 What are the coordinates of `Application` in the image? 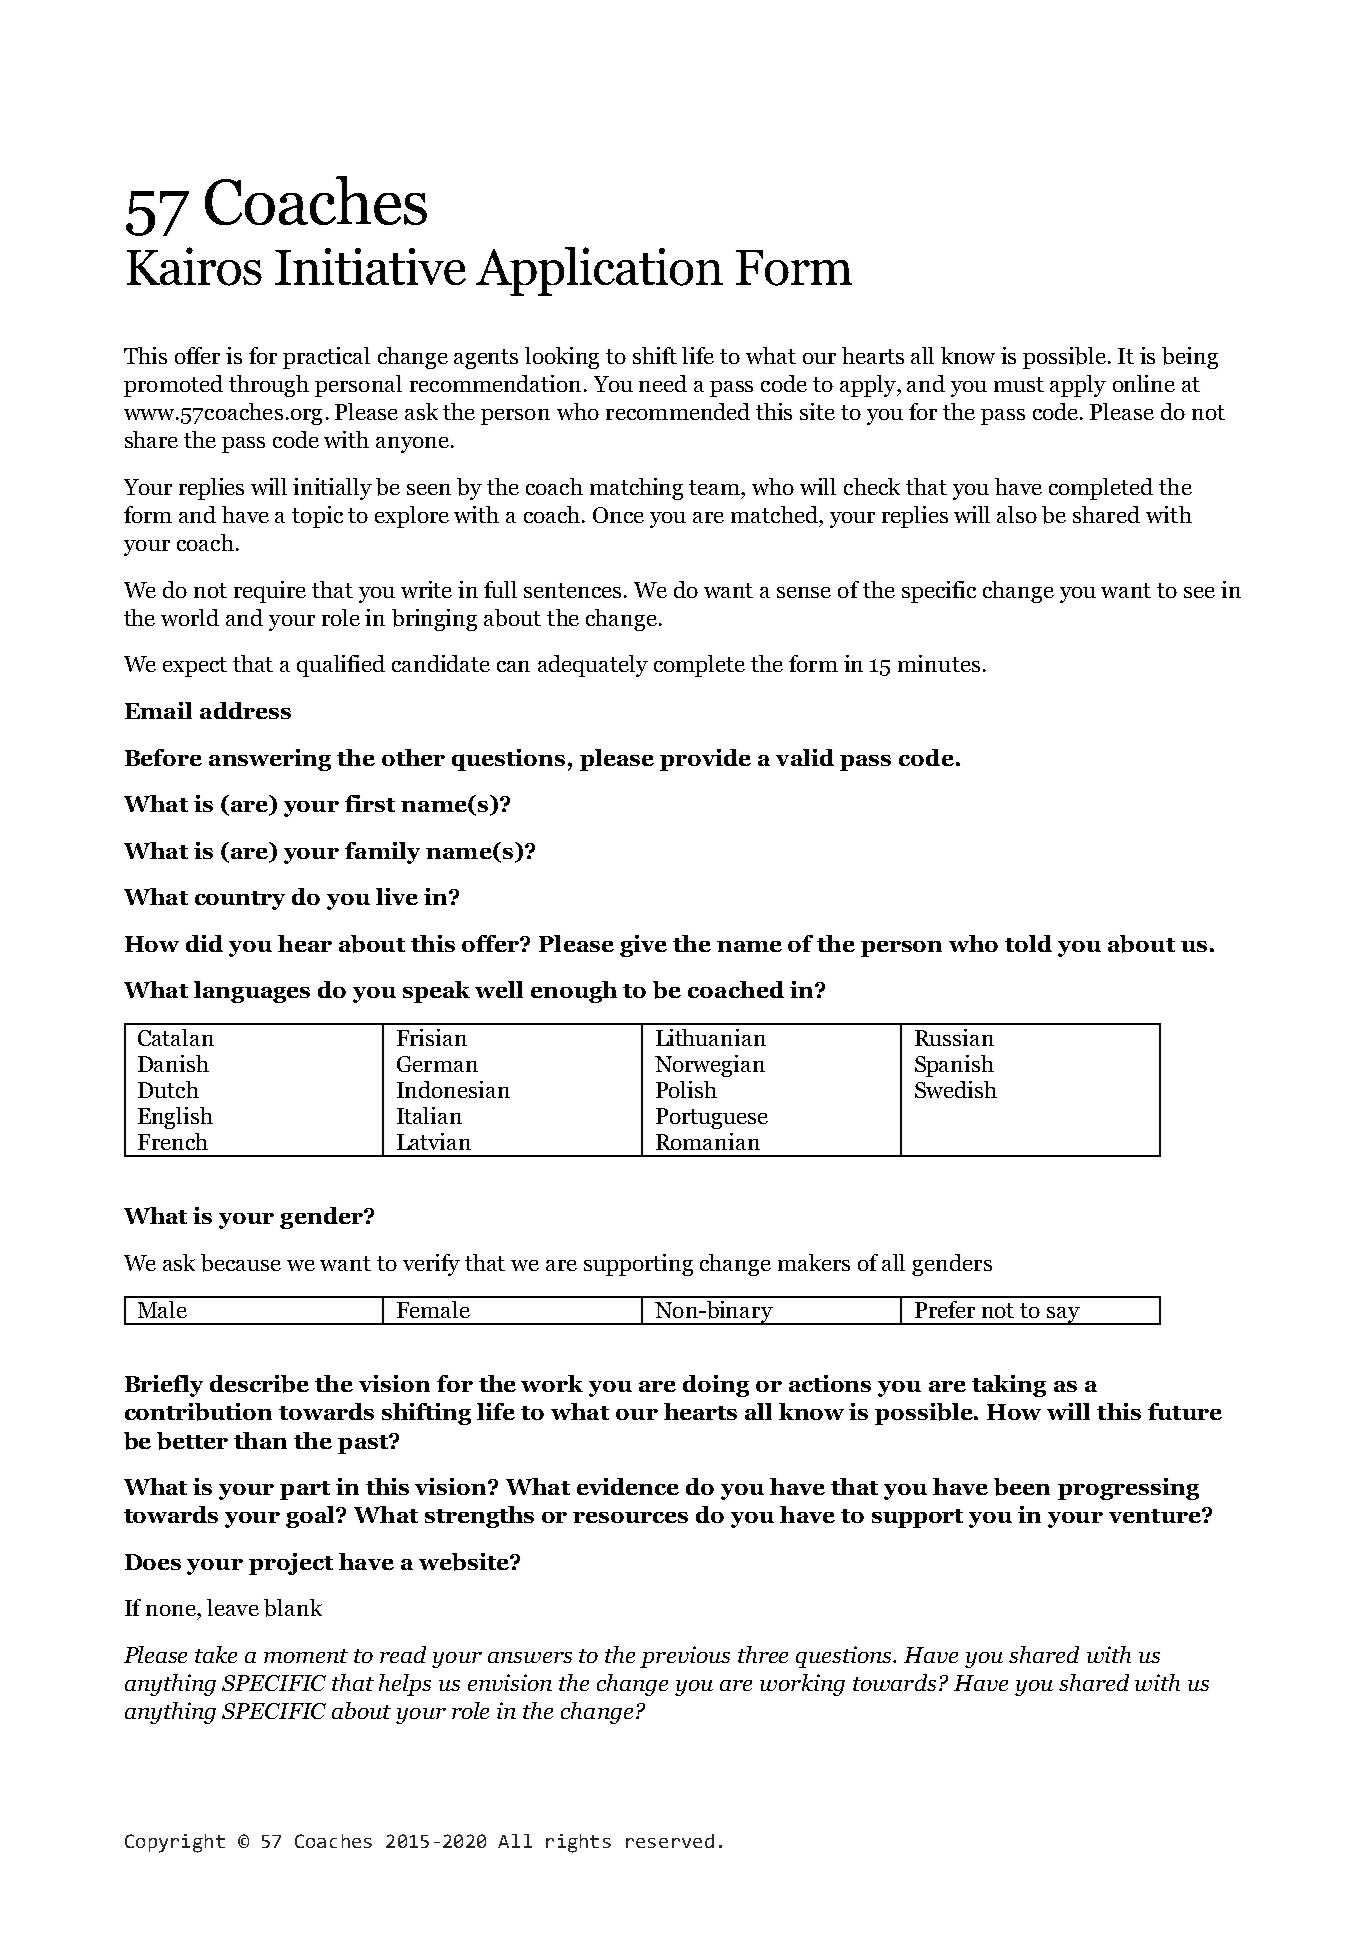 It's located at (599, 271).
